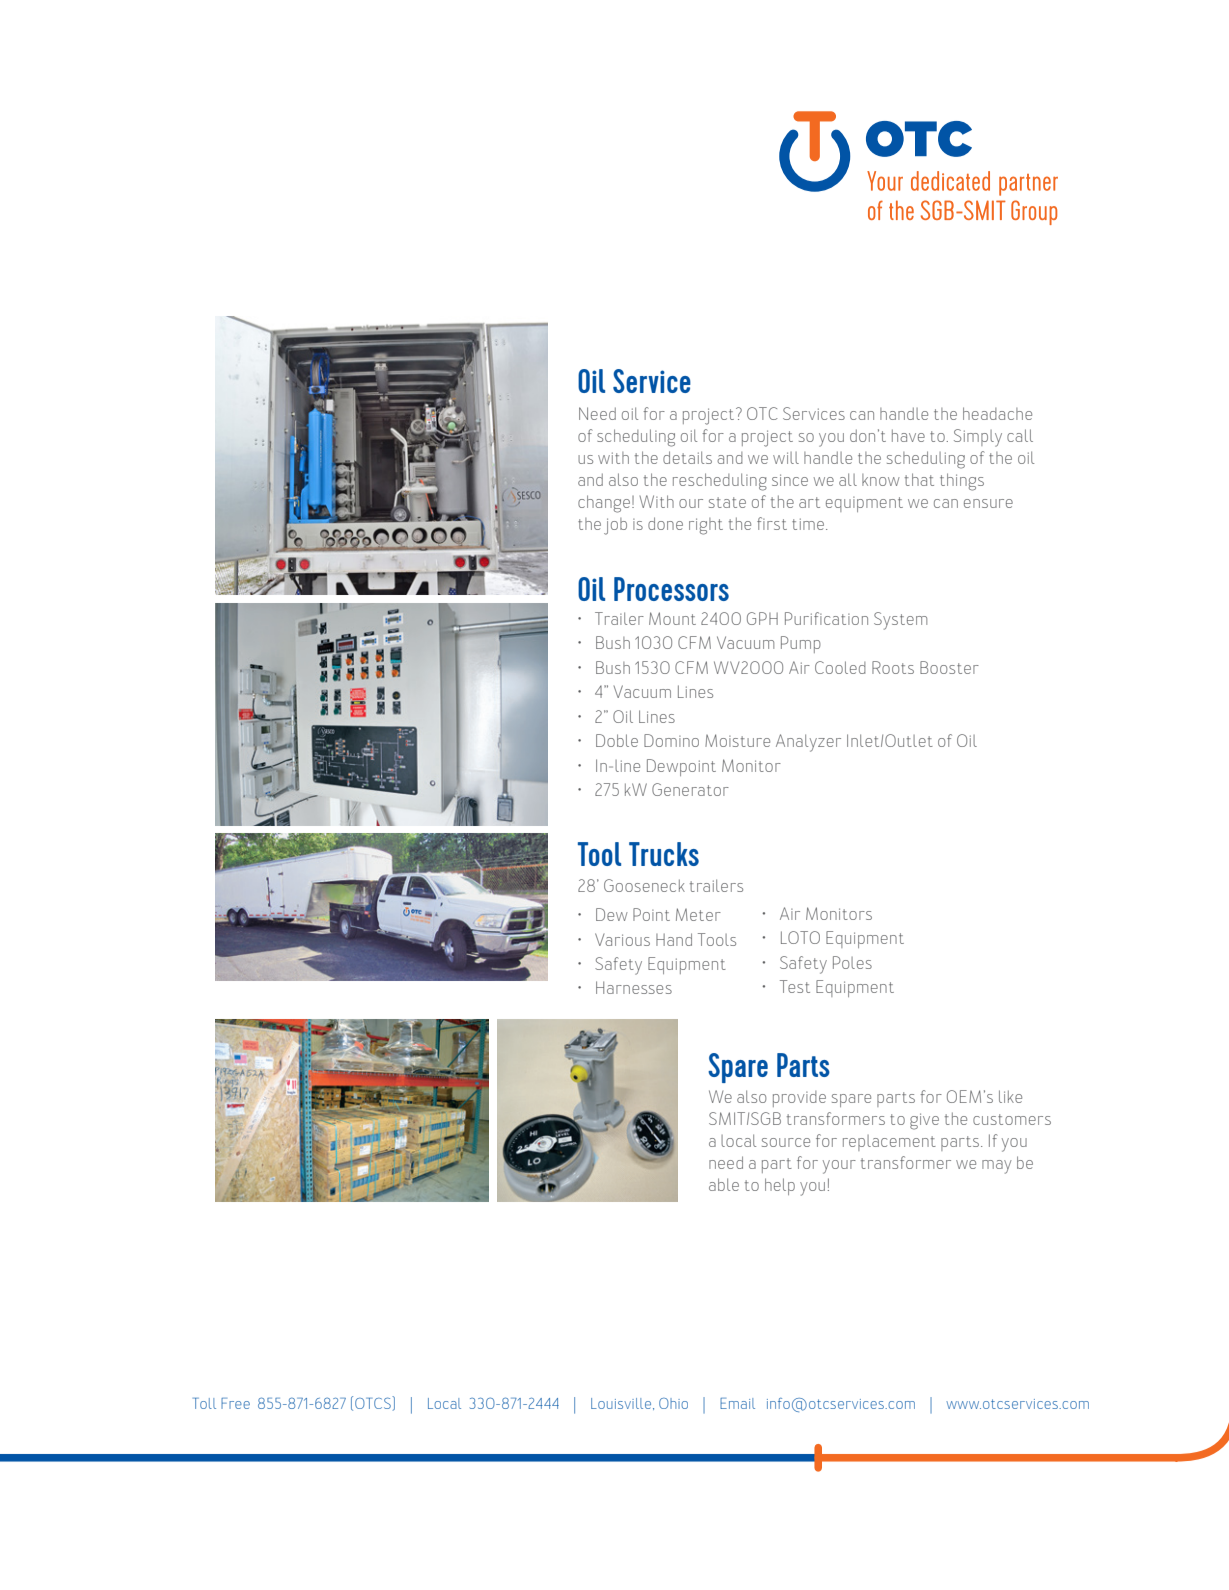  I want to click on provide, so click(799, 1099).
